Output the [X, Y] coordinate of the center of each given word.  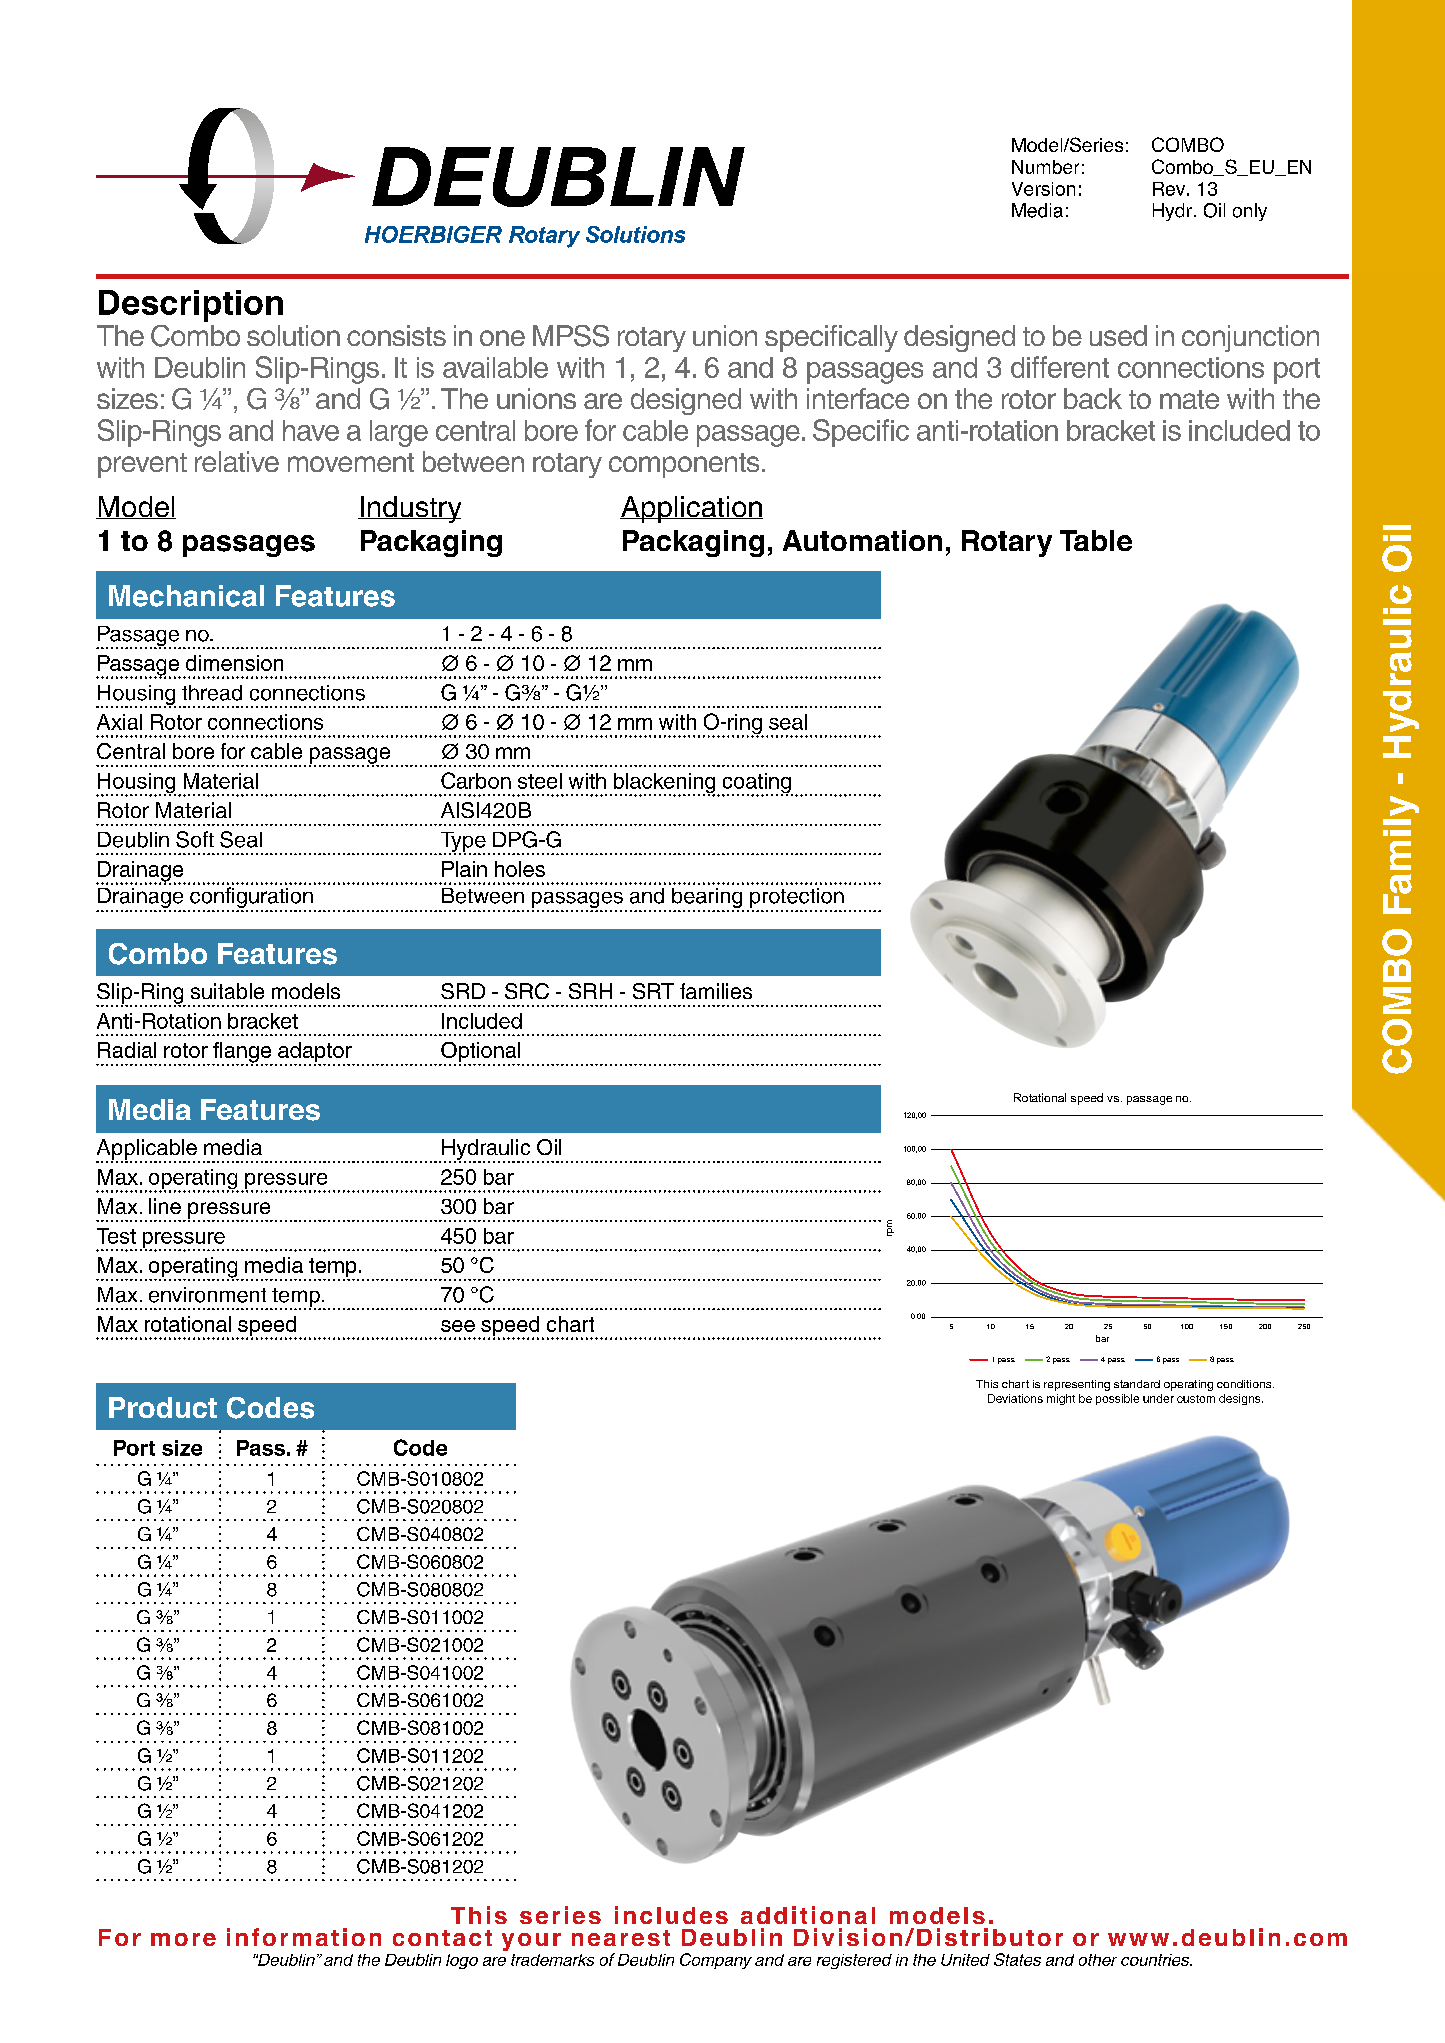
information [304, 1937]
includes [671, 1915]
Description [191, 306]
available [495, 367]
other [1098, 1960]
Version [1043, 189]
